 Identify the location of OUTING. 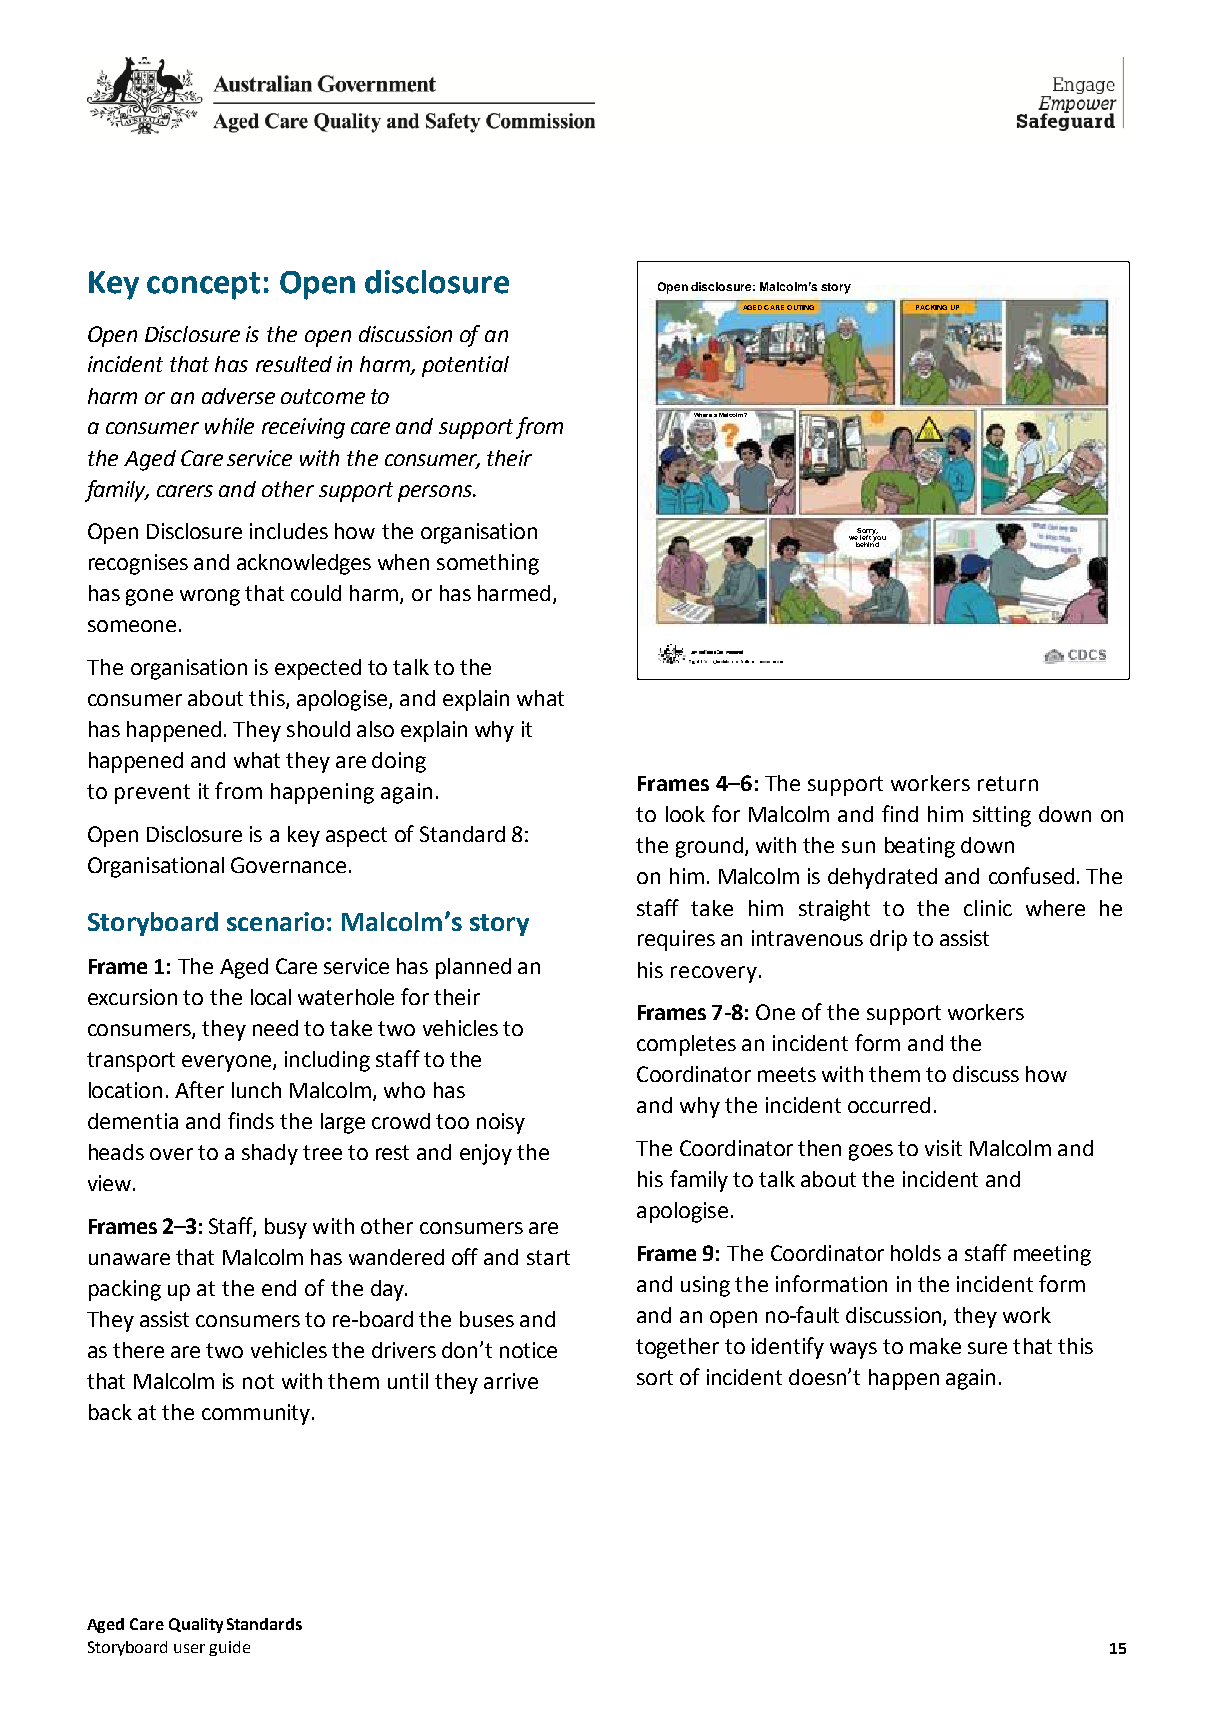
(800, 307).
